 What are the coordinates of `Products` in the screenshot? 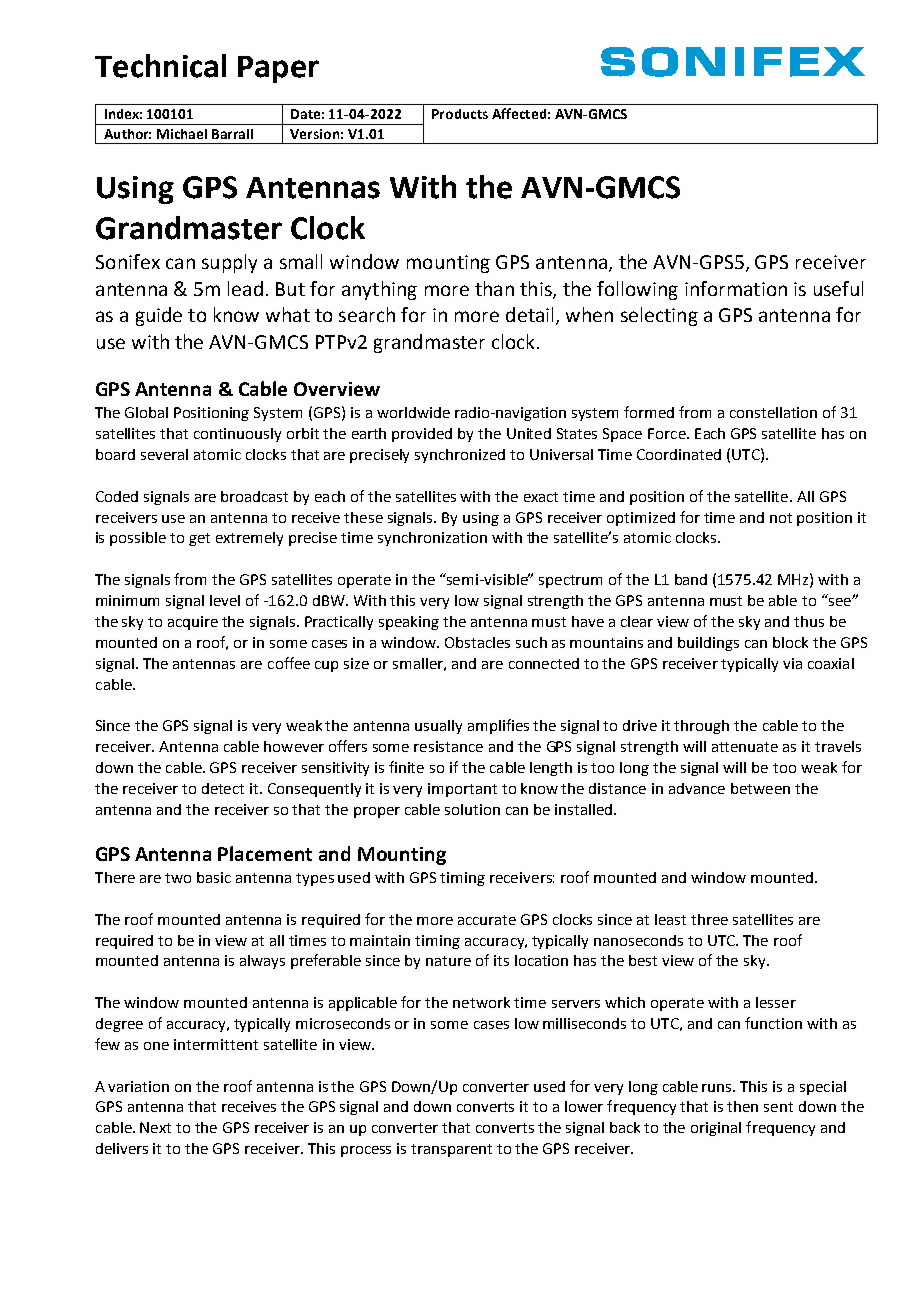 It's located at (460, 114).
